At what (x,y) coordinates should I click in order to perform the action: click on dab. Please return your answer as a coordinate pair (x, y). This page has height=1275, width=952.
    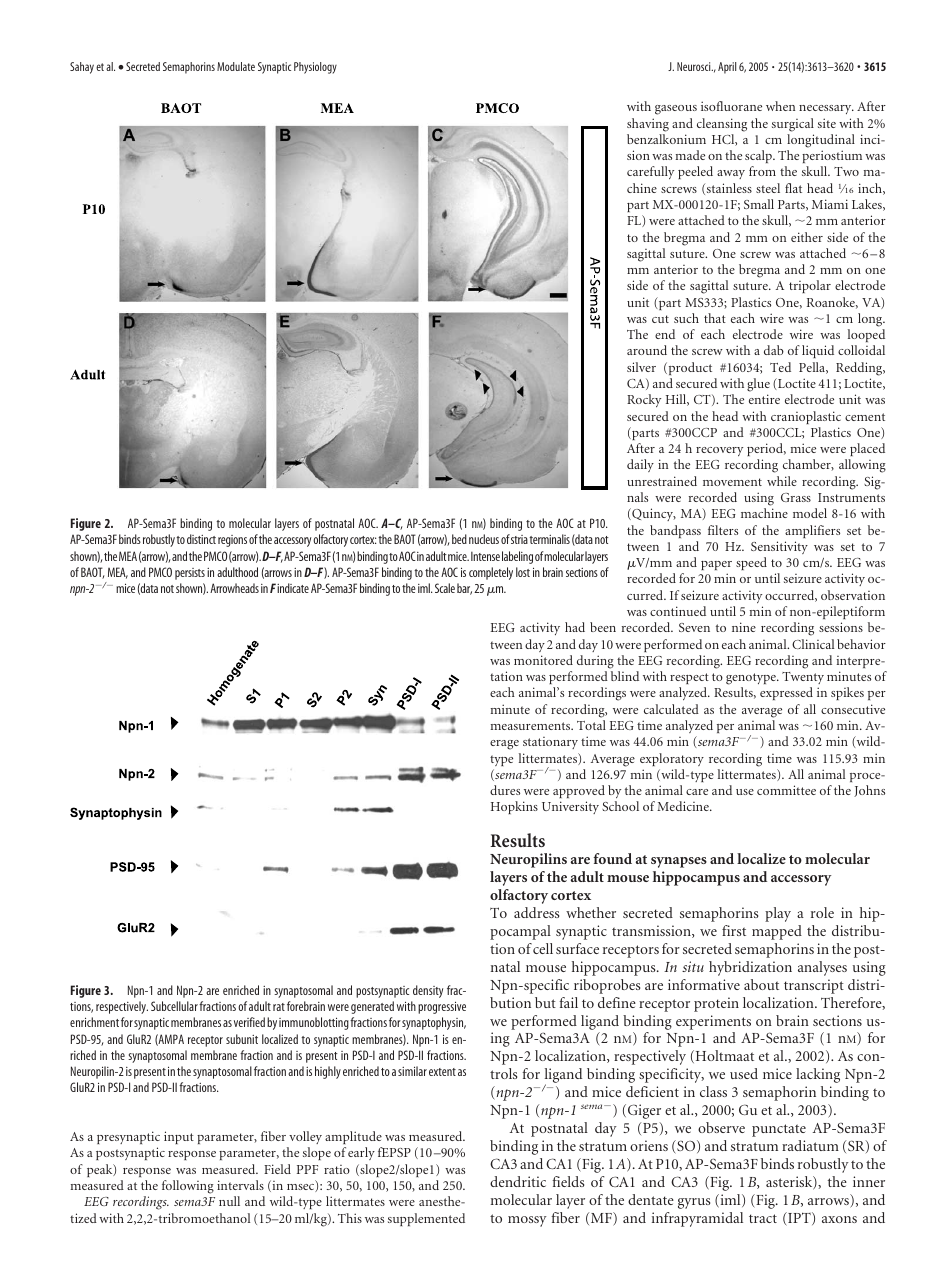
    Looking at the image, I should click on (774, 350).
